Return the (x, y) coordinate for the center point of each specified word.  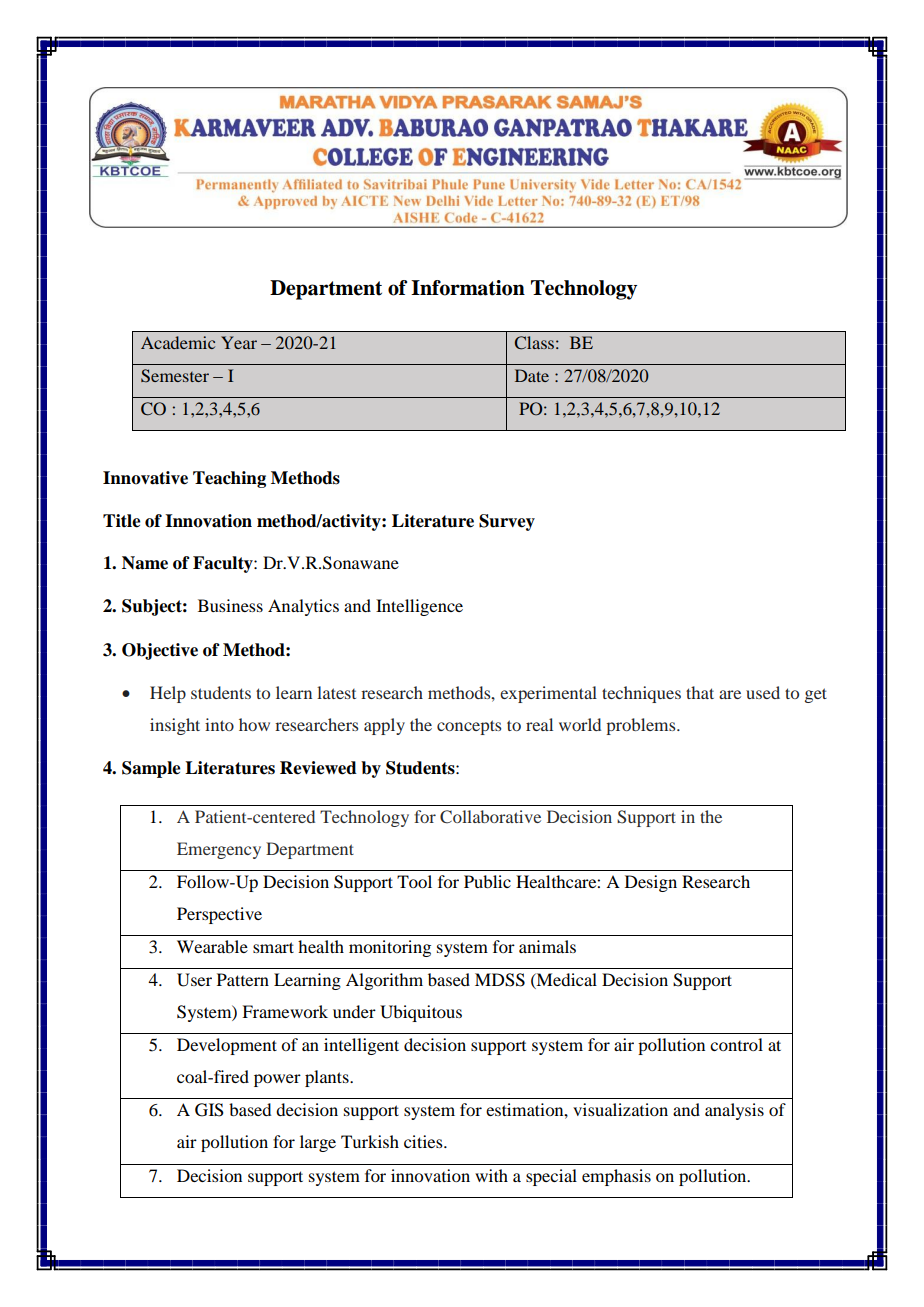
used (763, 692)
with (491, 1175)
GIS (209, 1110)
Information (468, 288)
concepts (469, 727)
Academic (178, 342)
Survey (507, 522)
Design (651, 883)
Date (532, 375)
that (700, 692)
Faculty (224, 564)
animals (547, 946)
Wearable (212, 946)
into (219, 724)
